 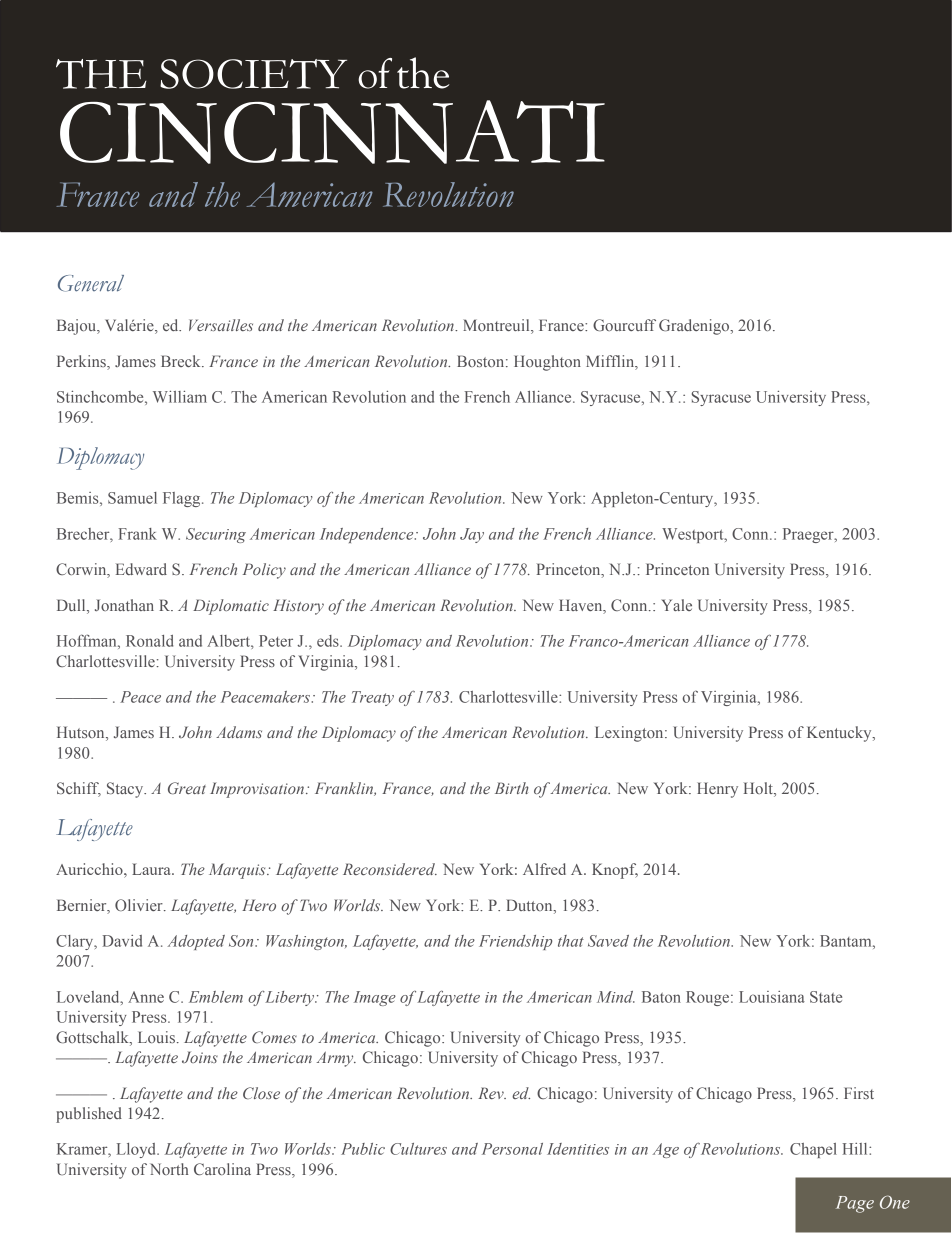 What do you see at coordinates (169, 1169) in the page?
I see `North` at bounding box center [169, 1169].
